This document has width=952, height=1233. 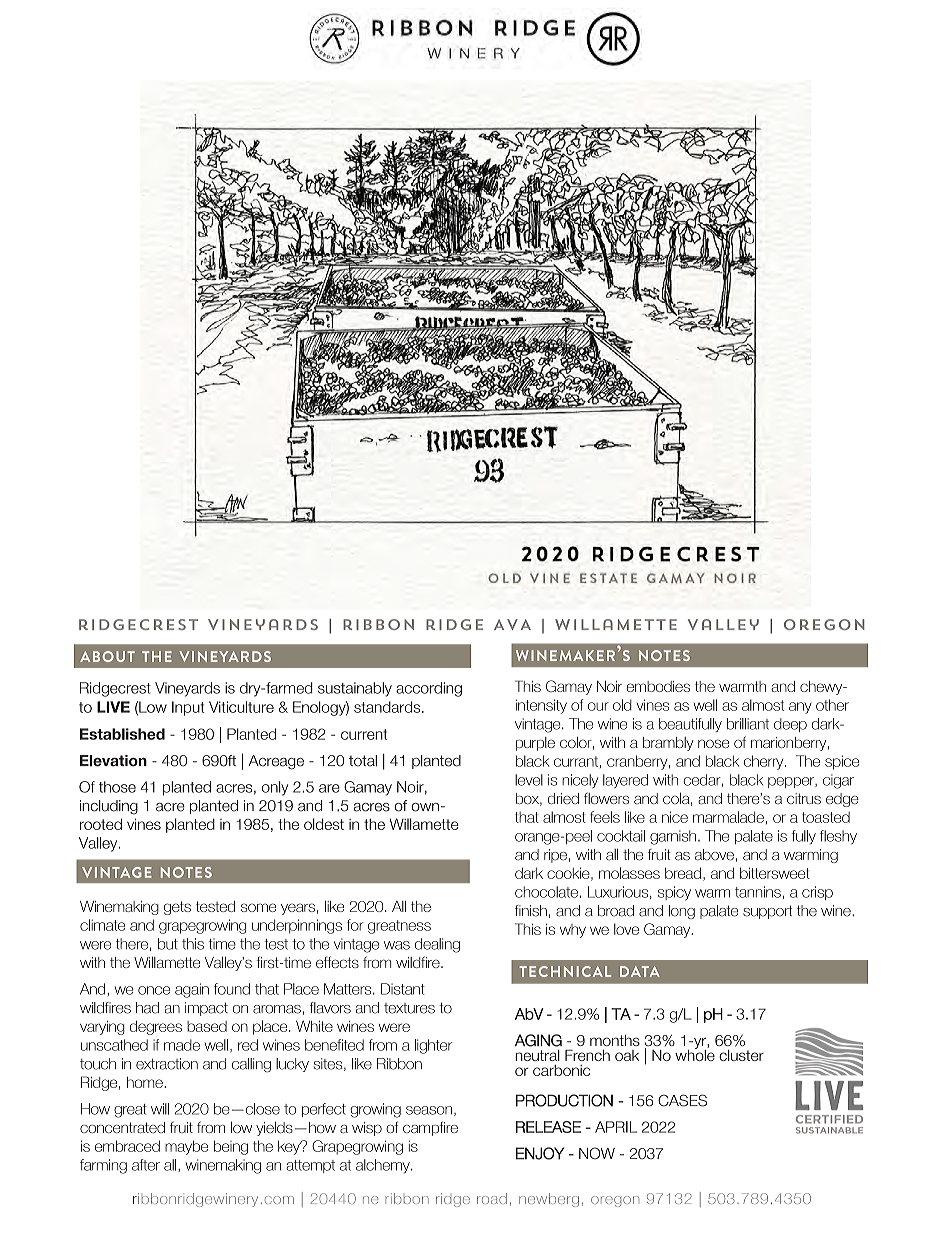 What do you see at coordinates (658, 686) in the document?
I see `embodies` at bounding box center [658, 686].
